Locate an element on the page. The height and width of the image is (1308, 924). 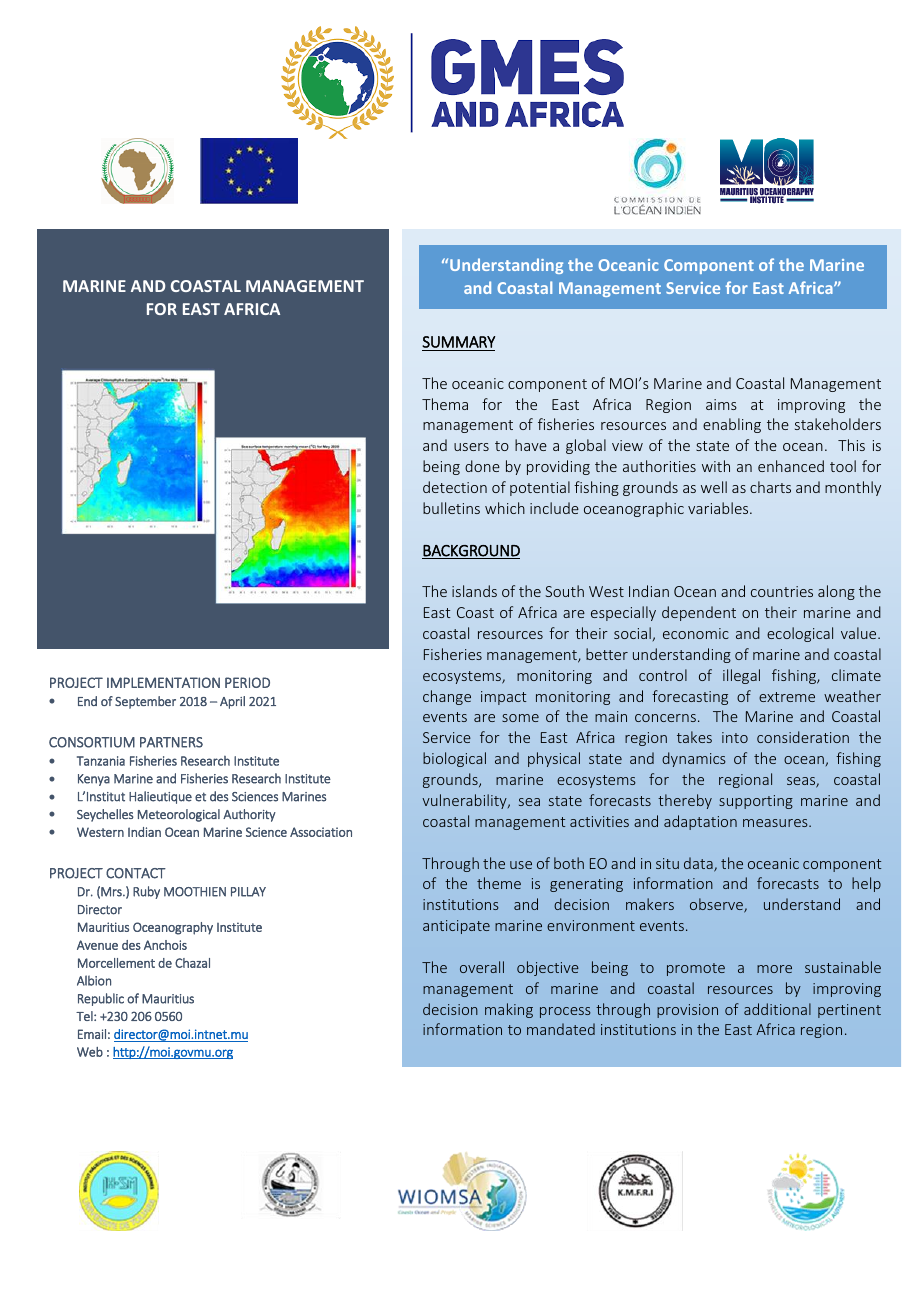
Thema is located at coordinates (445, 404).
